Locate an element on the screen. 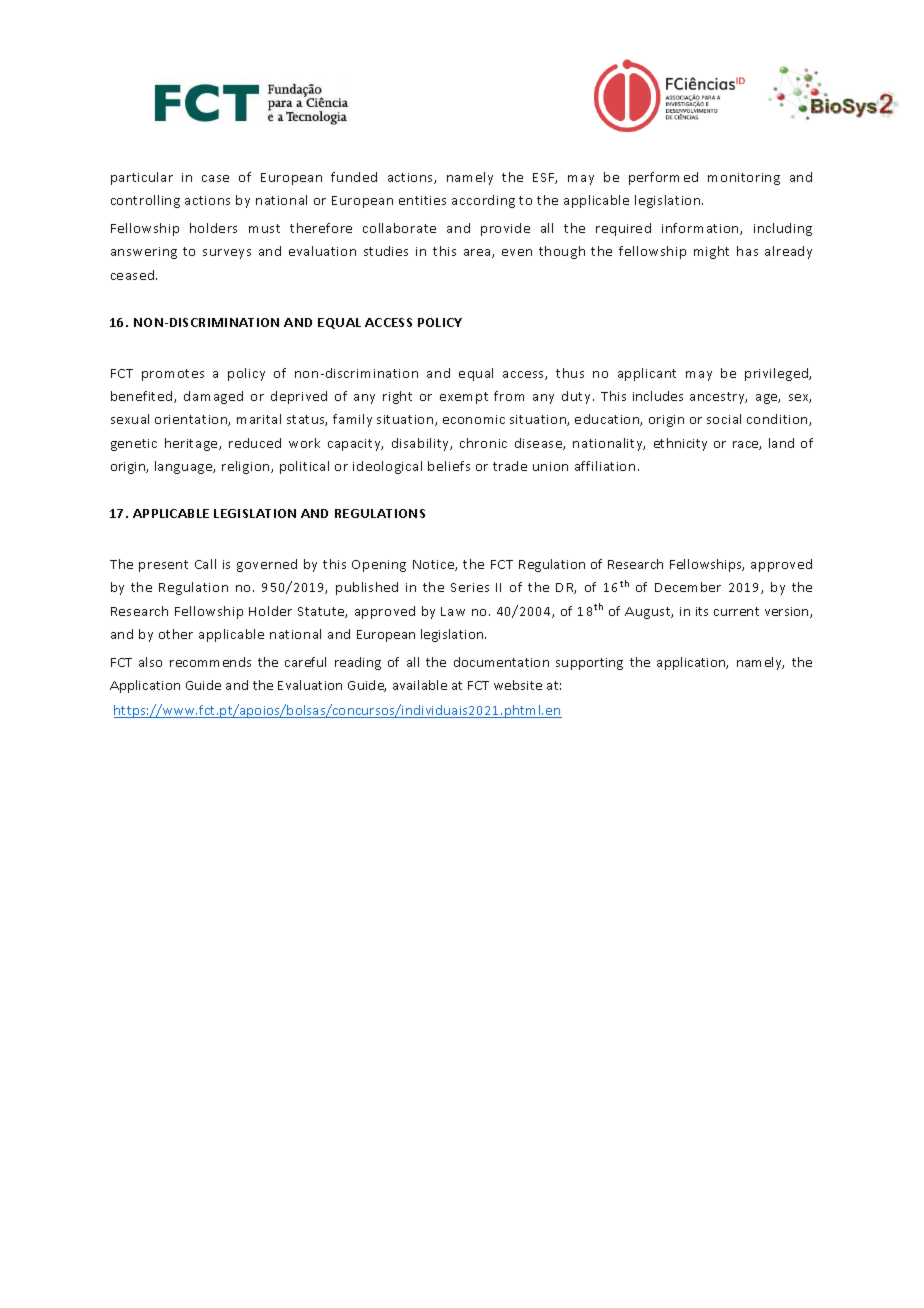 Image resolution: width=924 pixels, height=1308 pixels. according is located at coordinates (483, 201).
